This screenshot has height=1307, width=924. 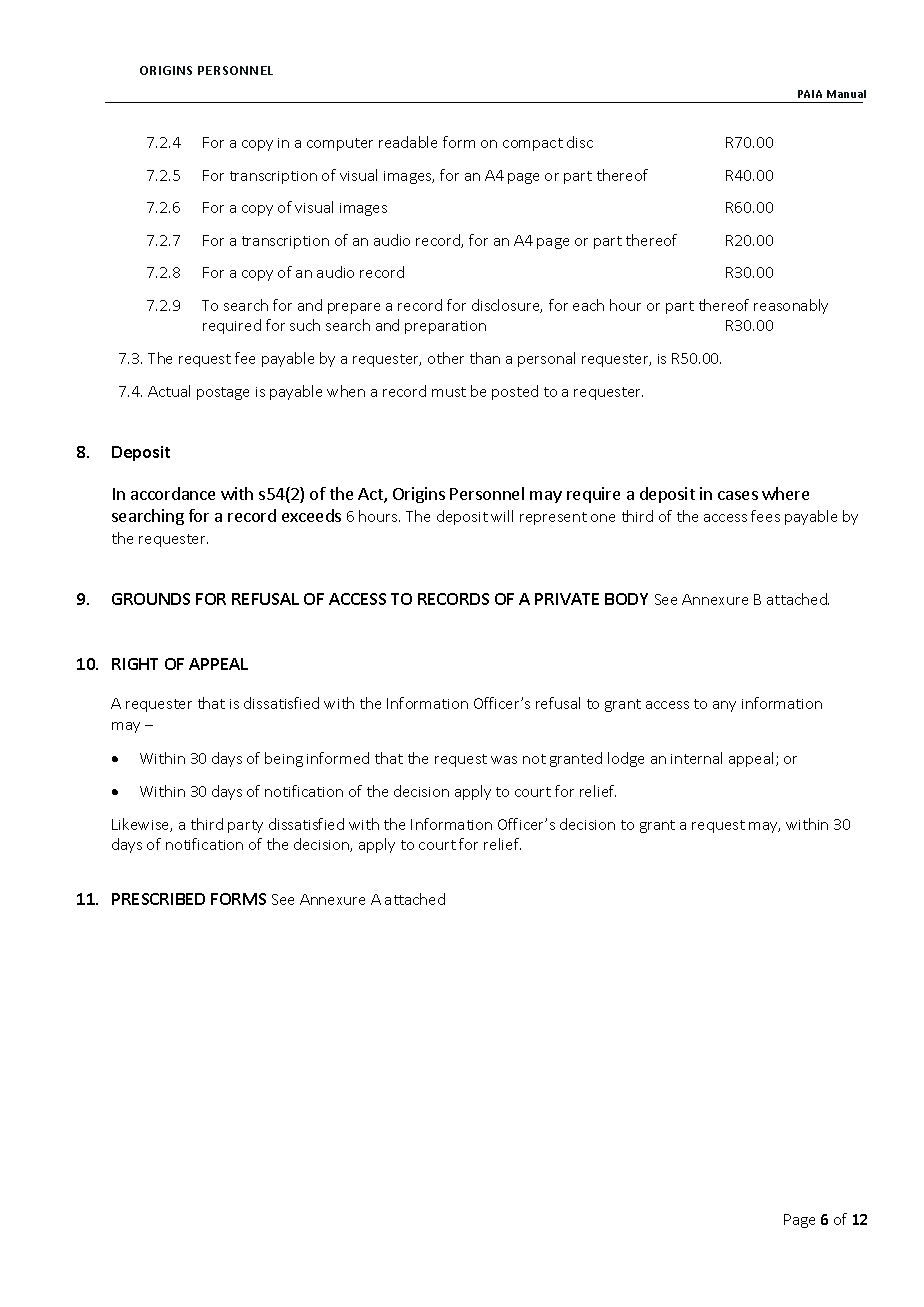 I want to click on posted, so click(x=515, y=392).
